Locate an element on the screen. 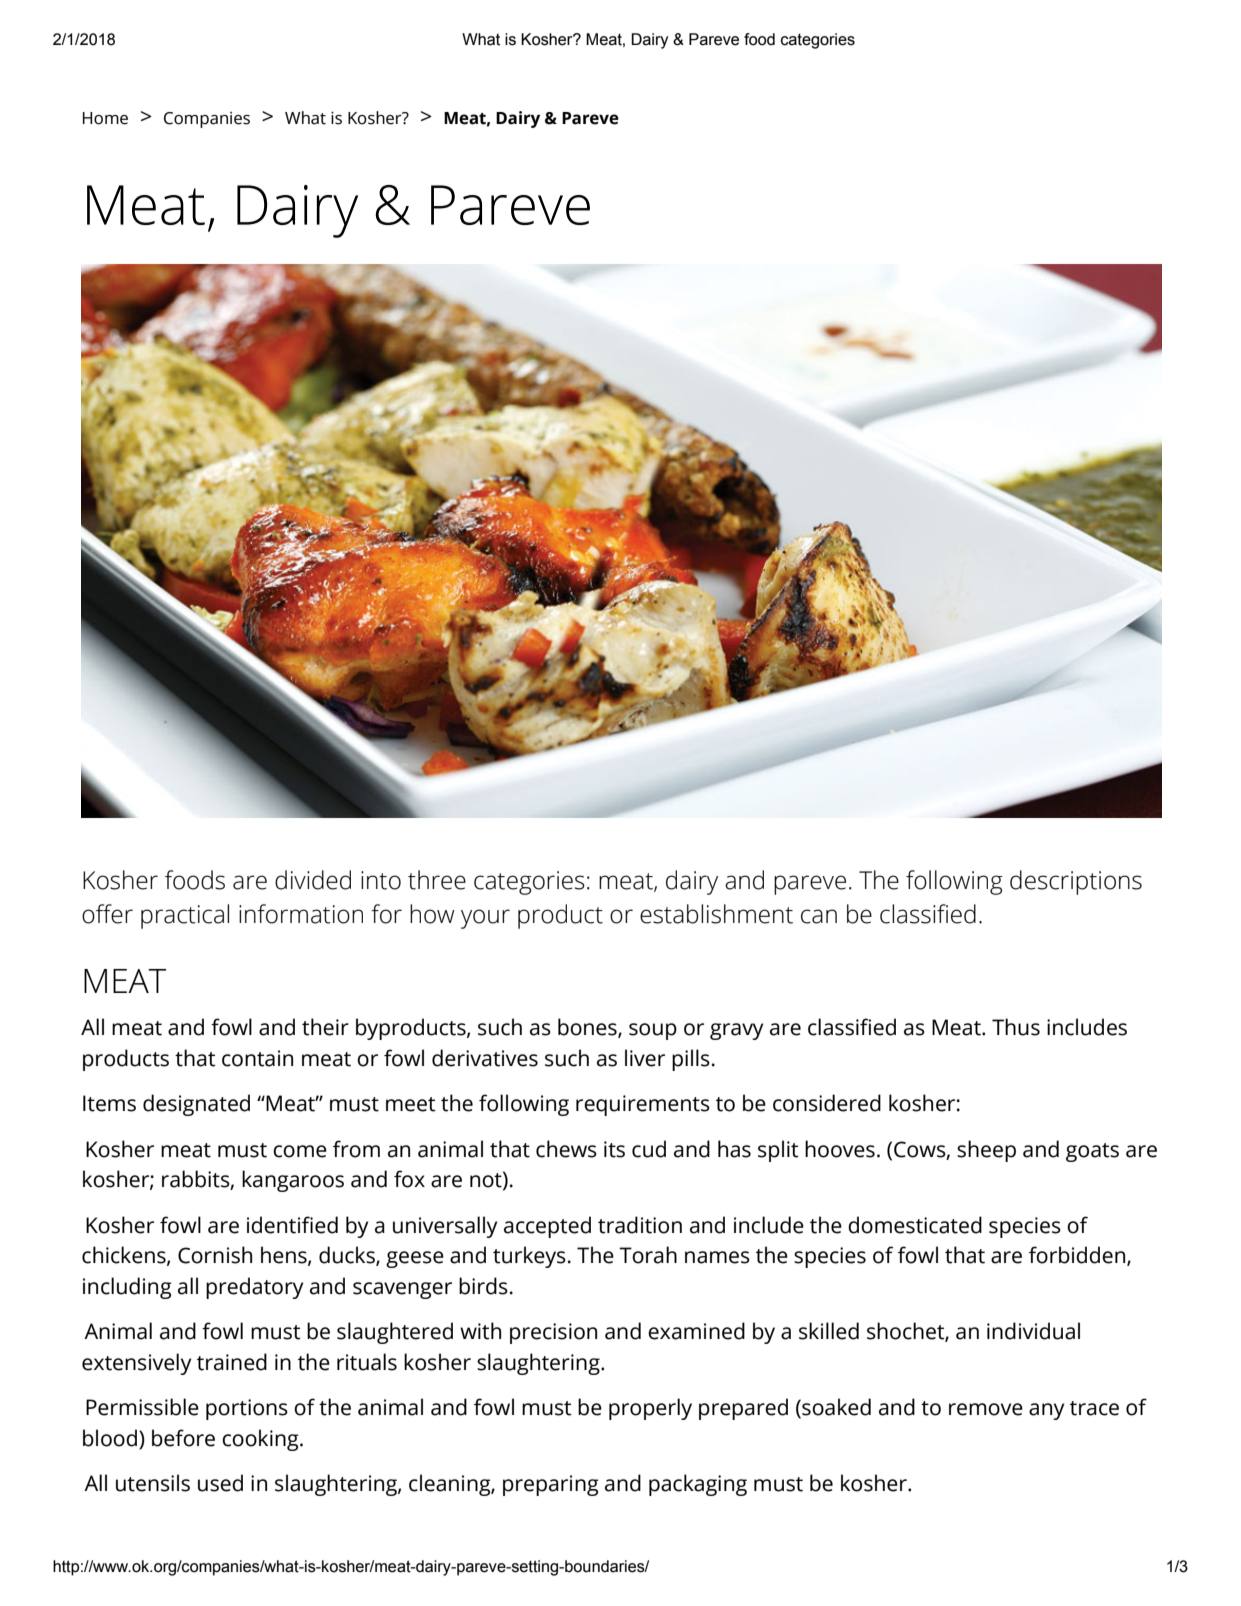 The height and width of the screenshot is (1606, 1241). cooking is located at coordinates (261, 1440).
